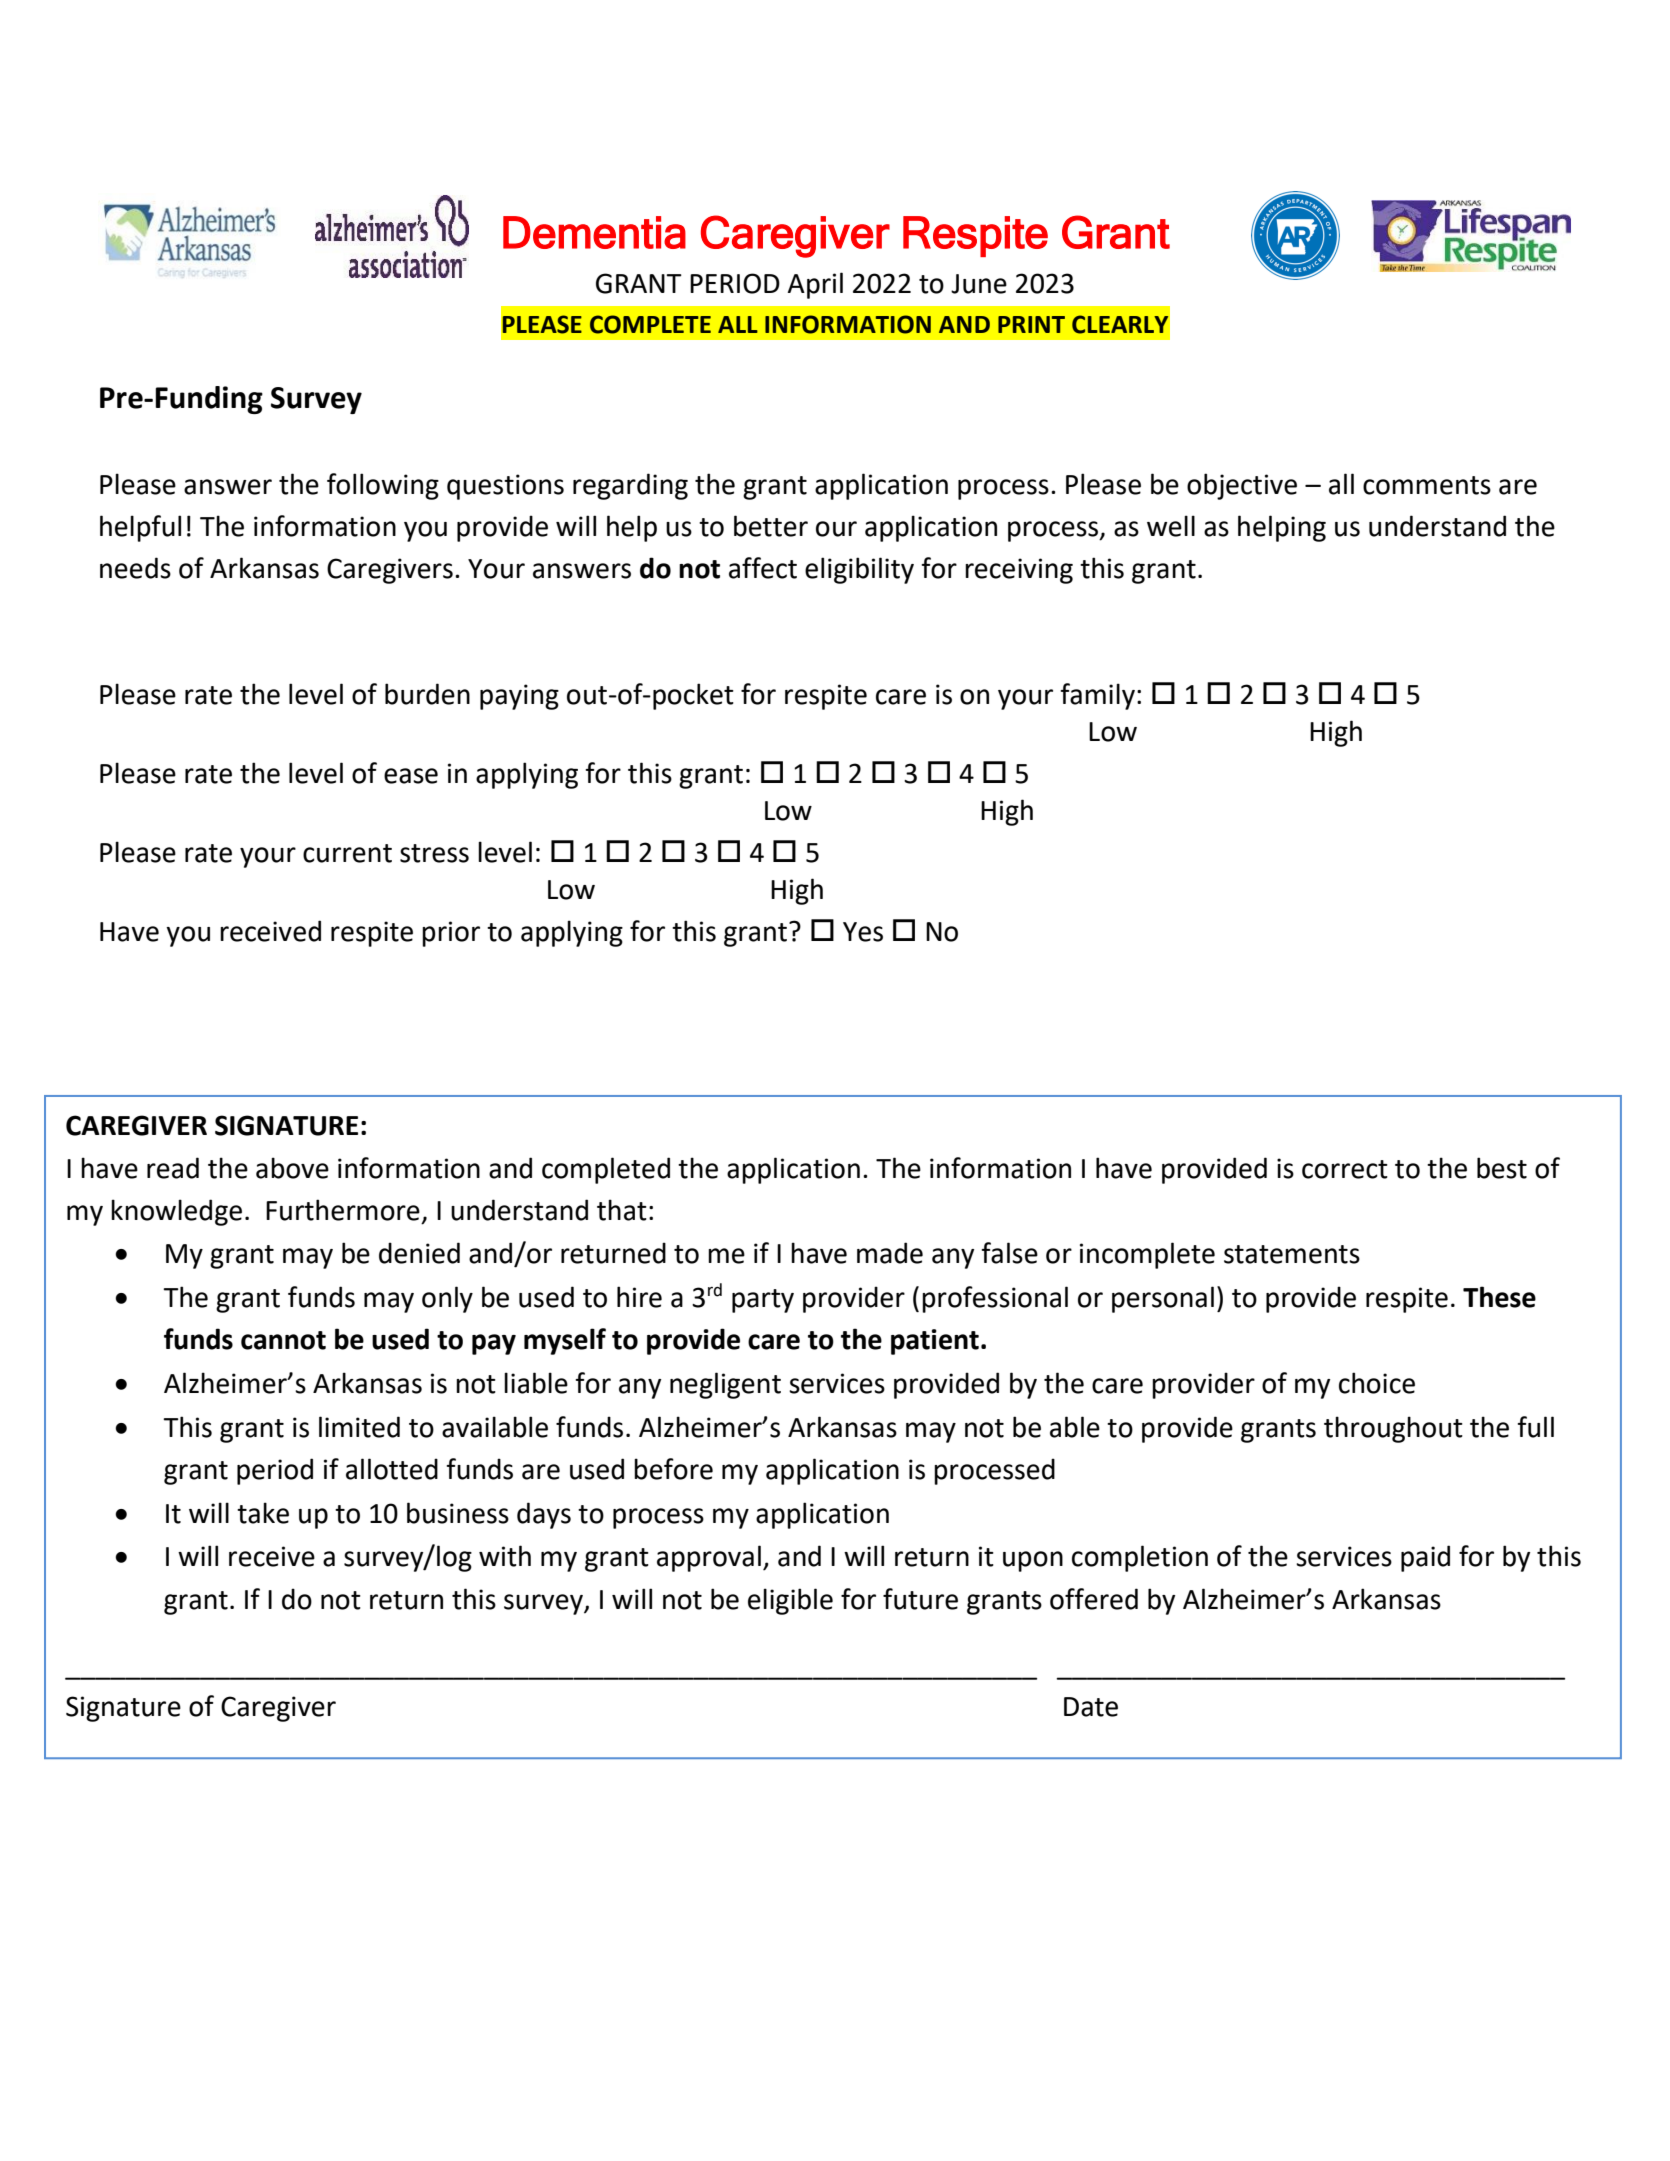  Describe the element at coordinates (283, 1340) in the page. I see `cannot` at that location.
